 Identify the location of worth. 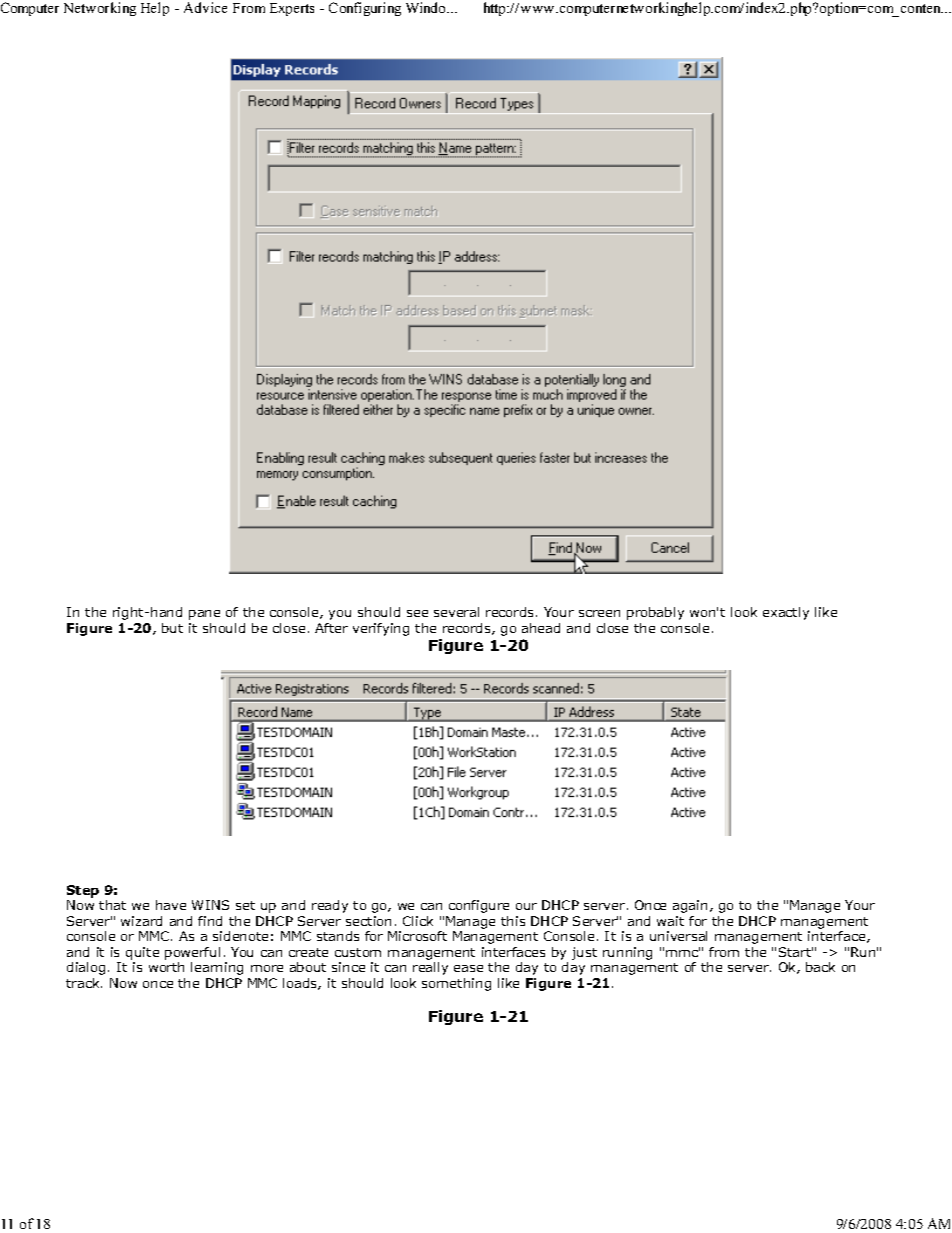
(166, 967).
